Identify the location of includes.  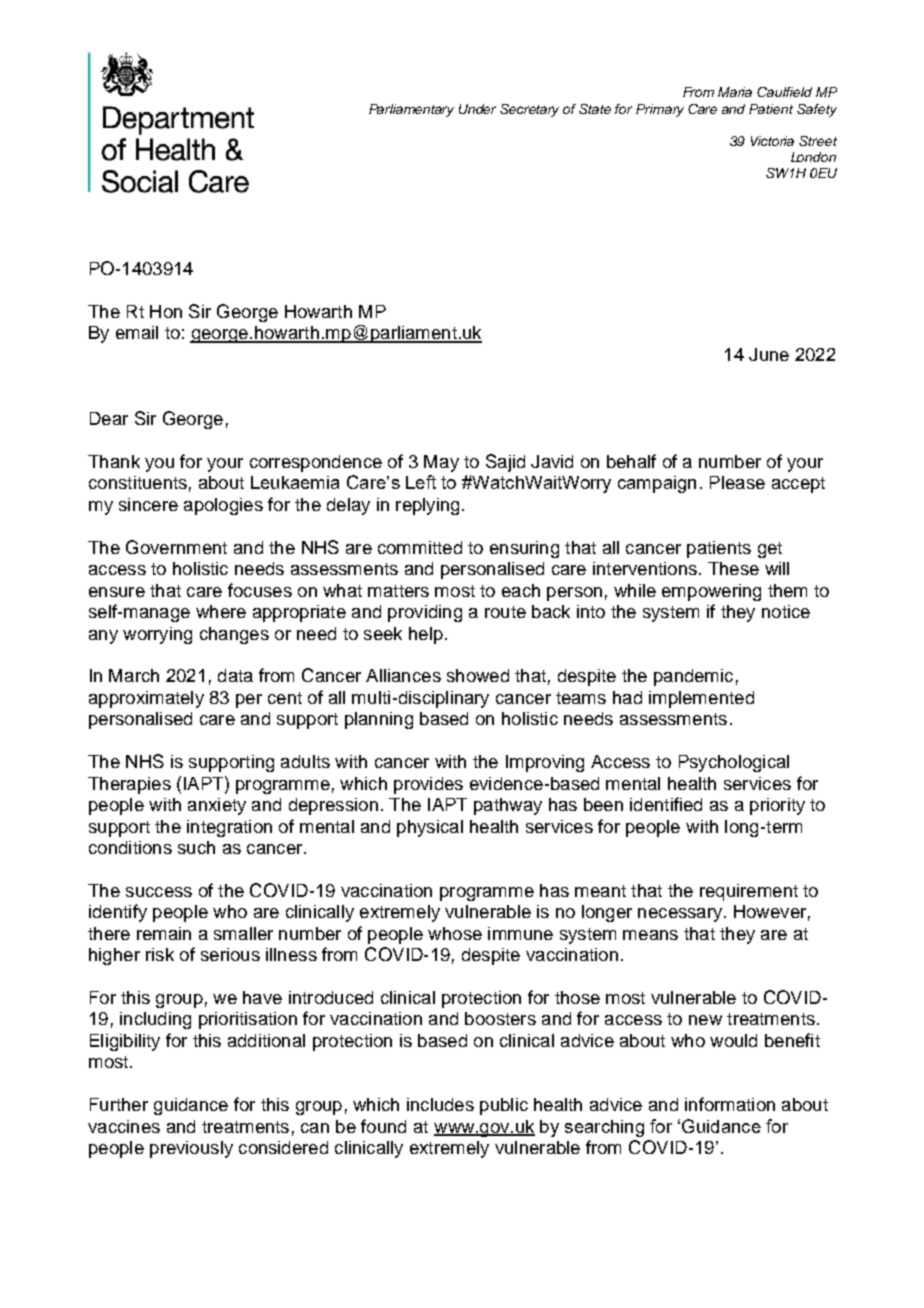
(440, 1104).
